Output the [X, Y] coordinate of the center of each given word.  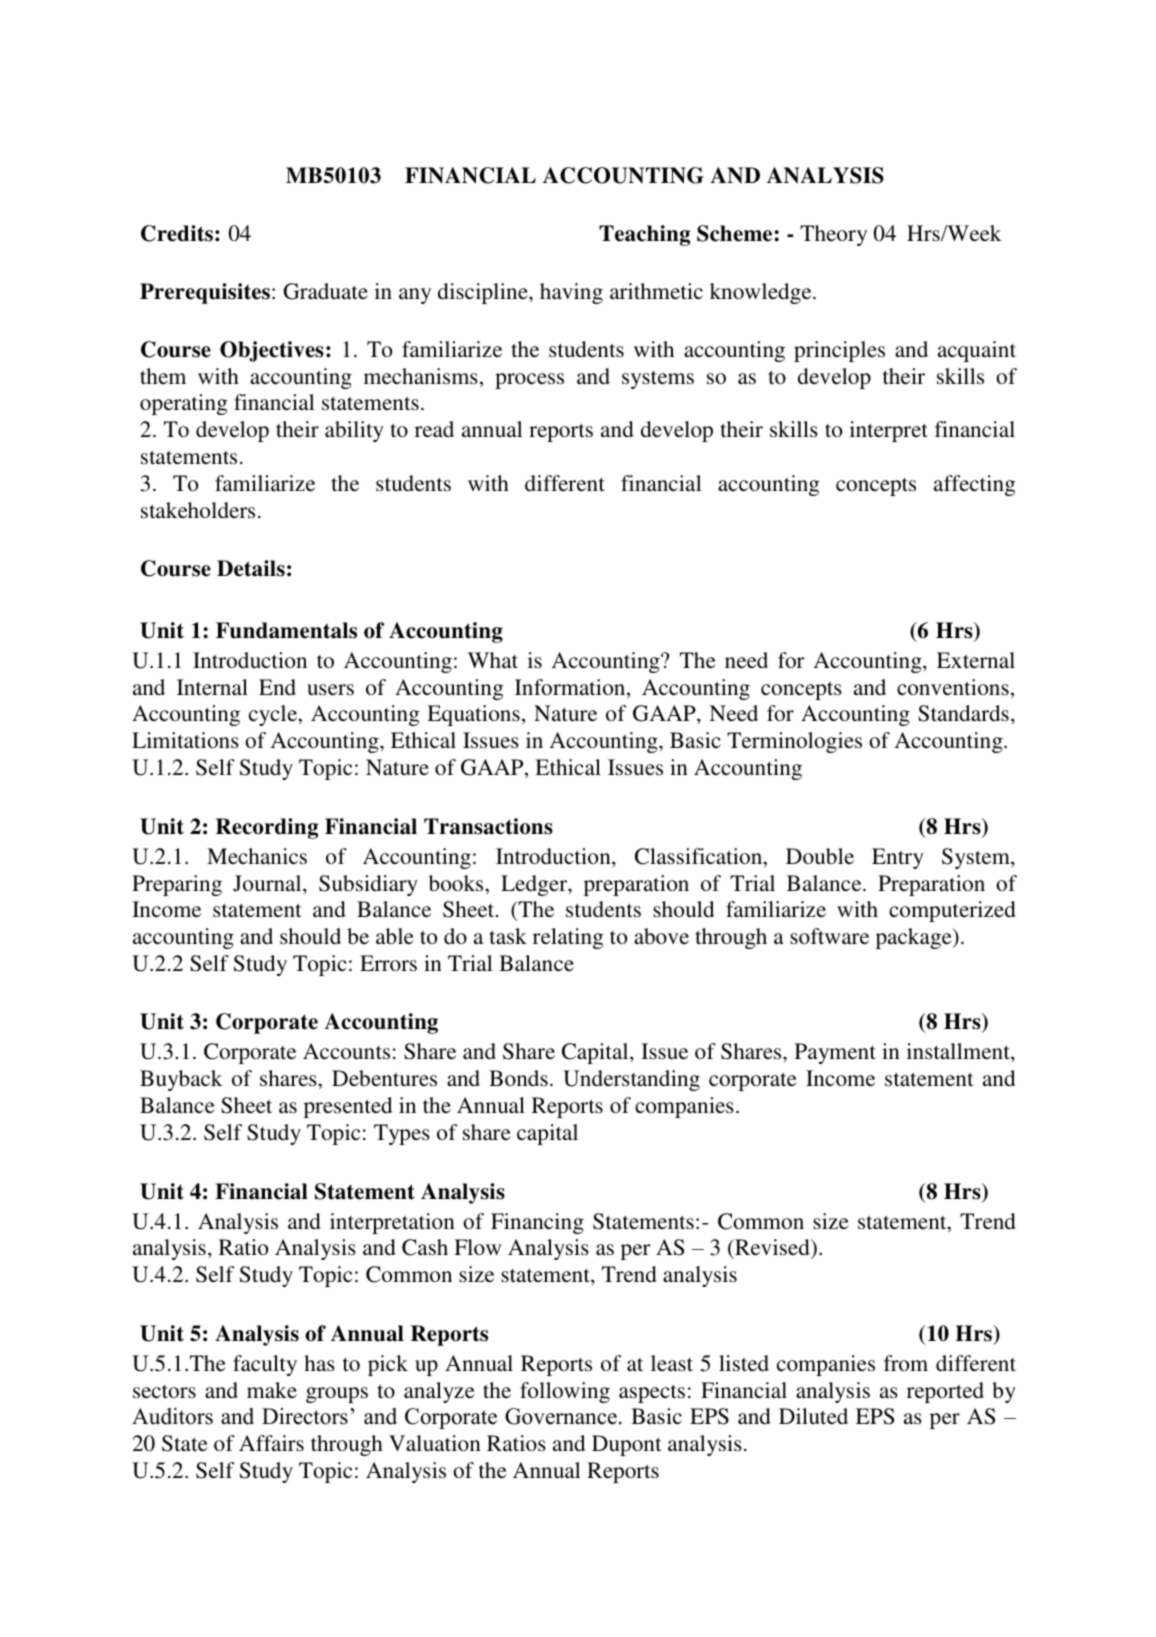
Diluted [813, 1416]
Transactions [488, 826]
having [571, 293]
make [272, 1390]
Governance [561, 1416]
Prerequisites [205, 293]
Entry [898, 858]
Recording [267, 828]
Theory [833, 235]
